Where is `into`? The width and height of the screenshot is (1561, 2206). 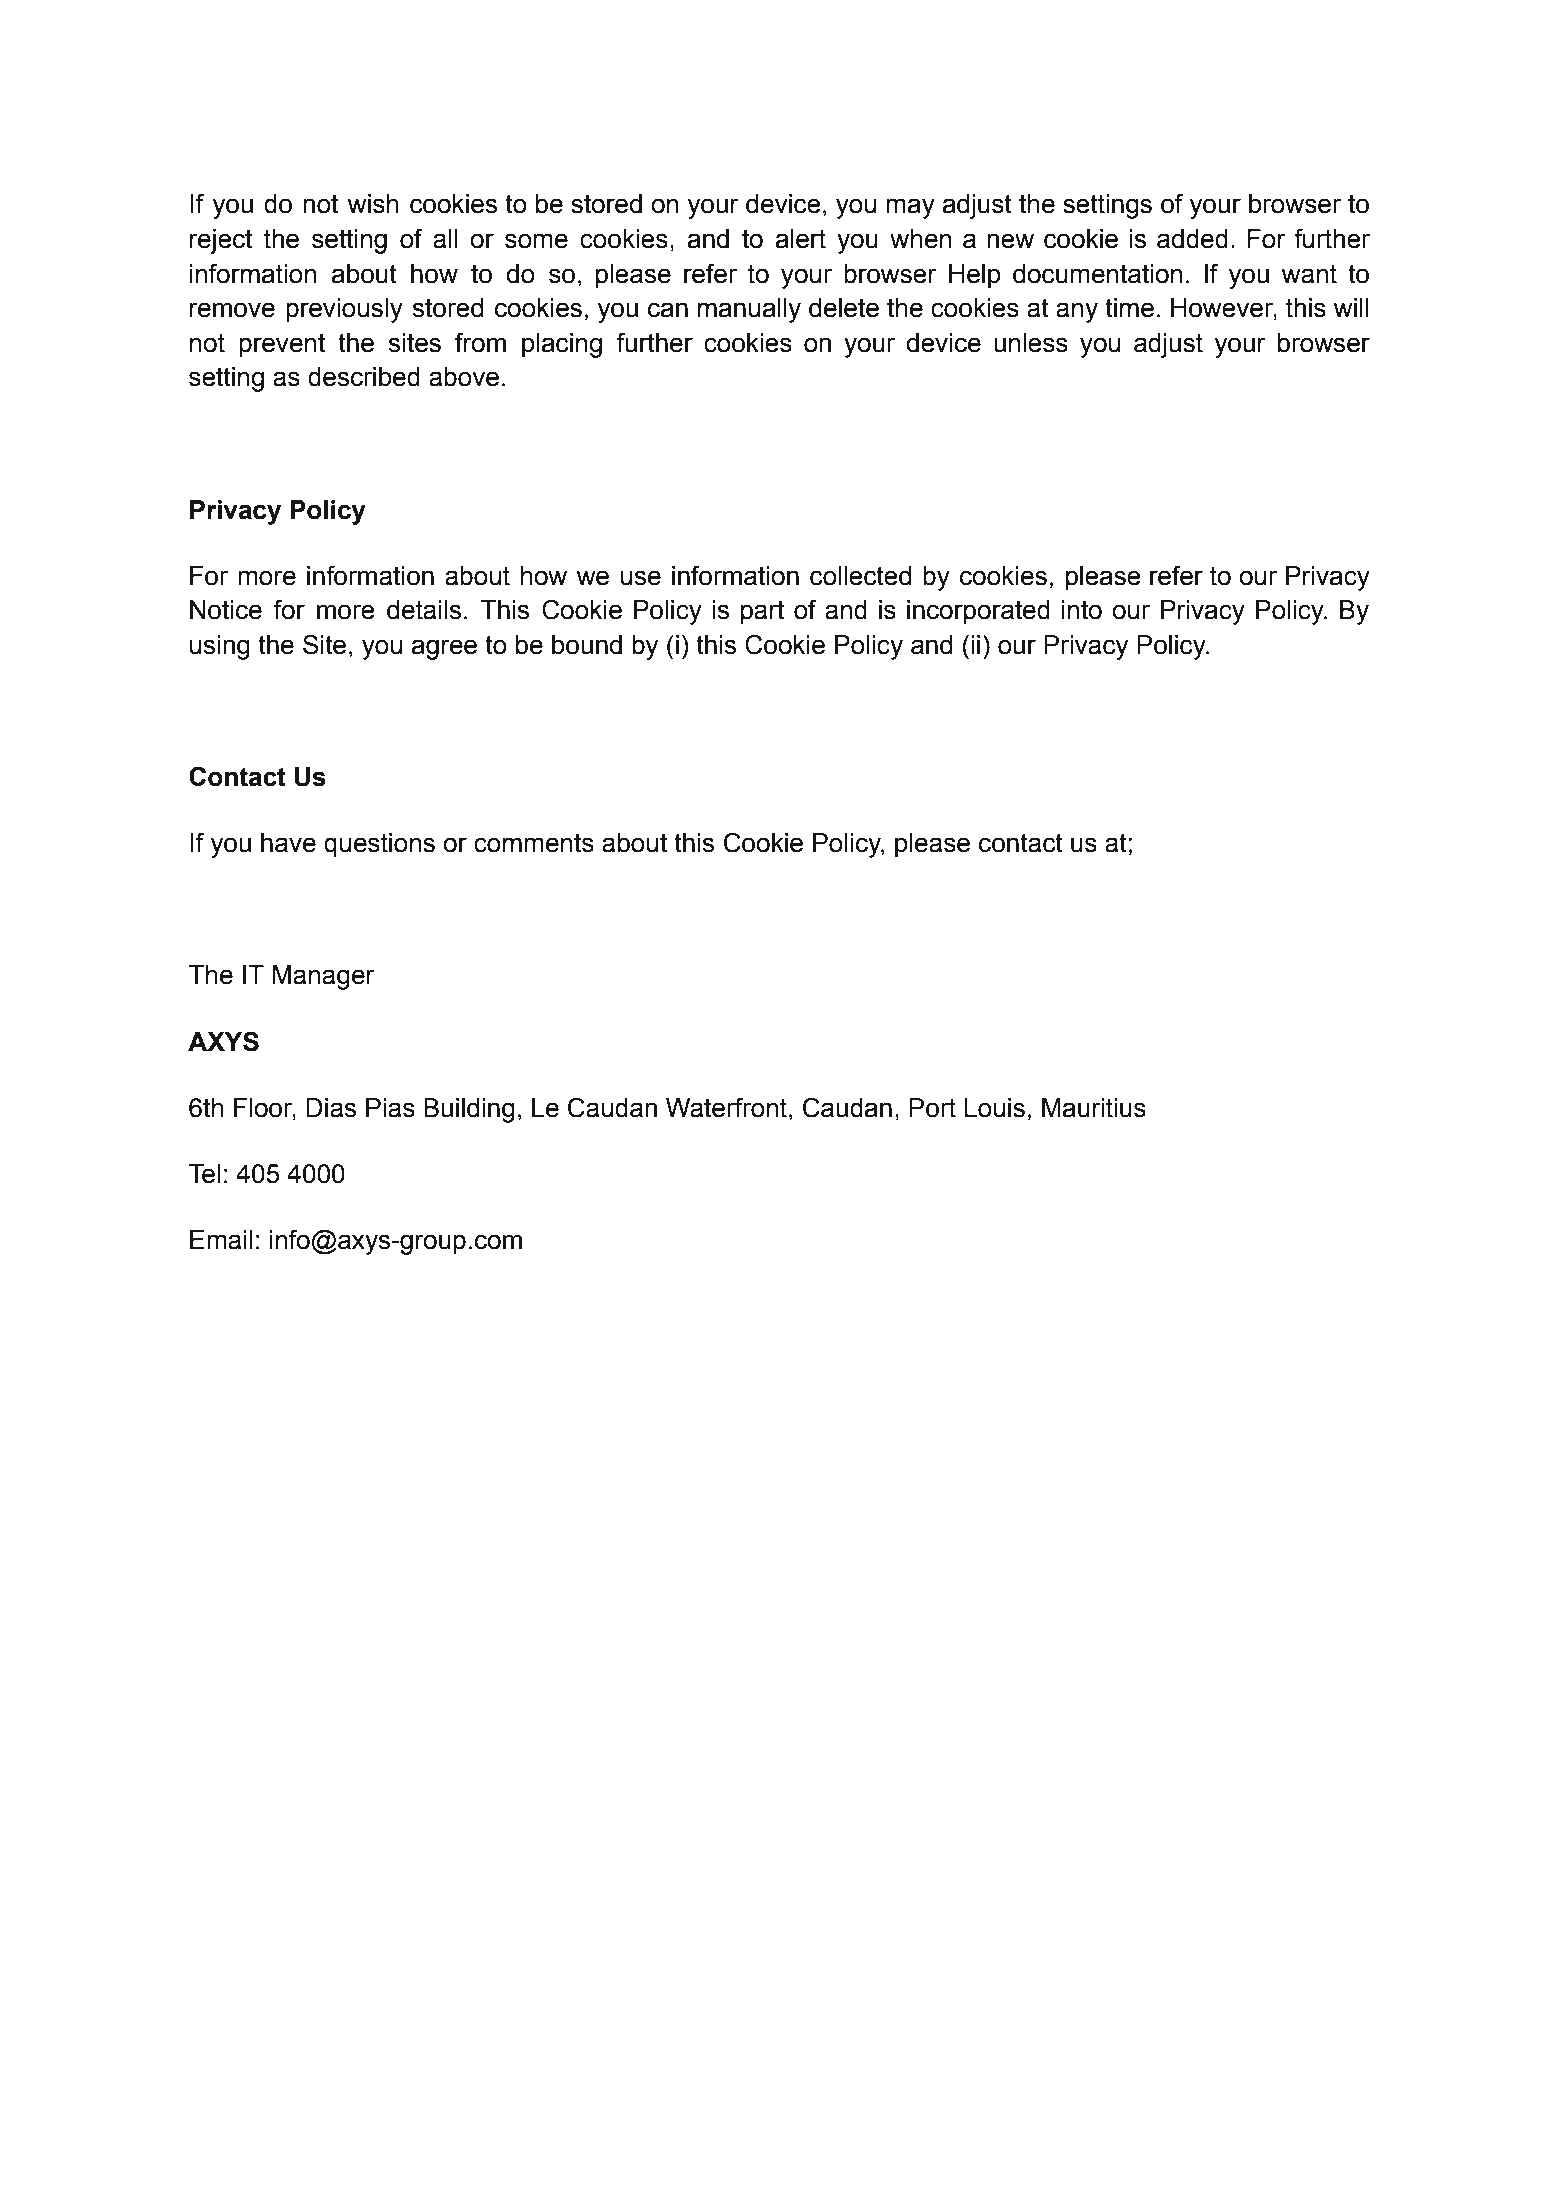 into is located at coordinates (1082, 610).
